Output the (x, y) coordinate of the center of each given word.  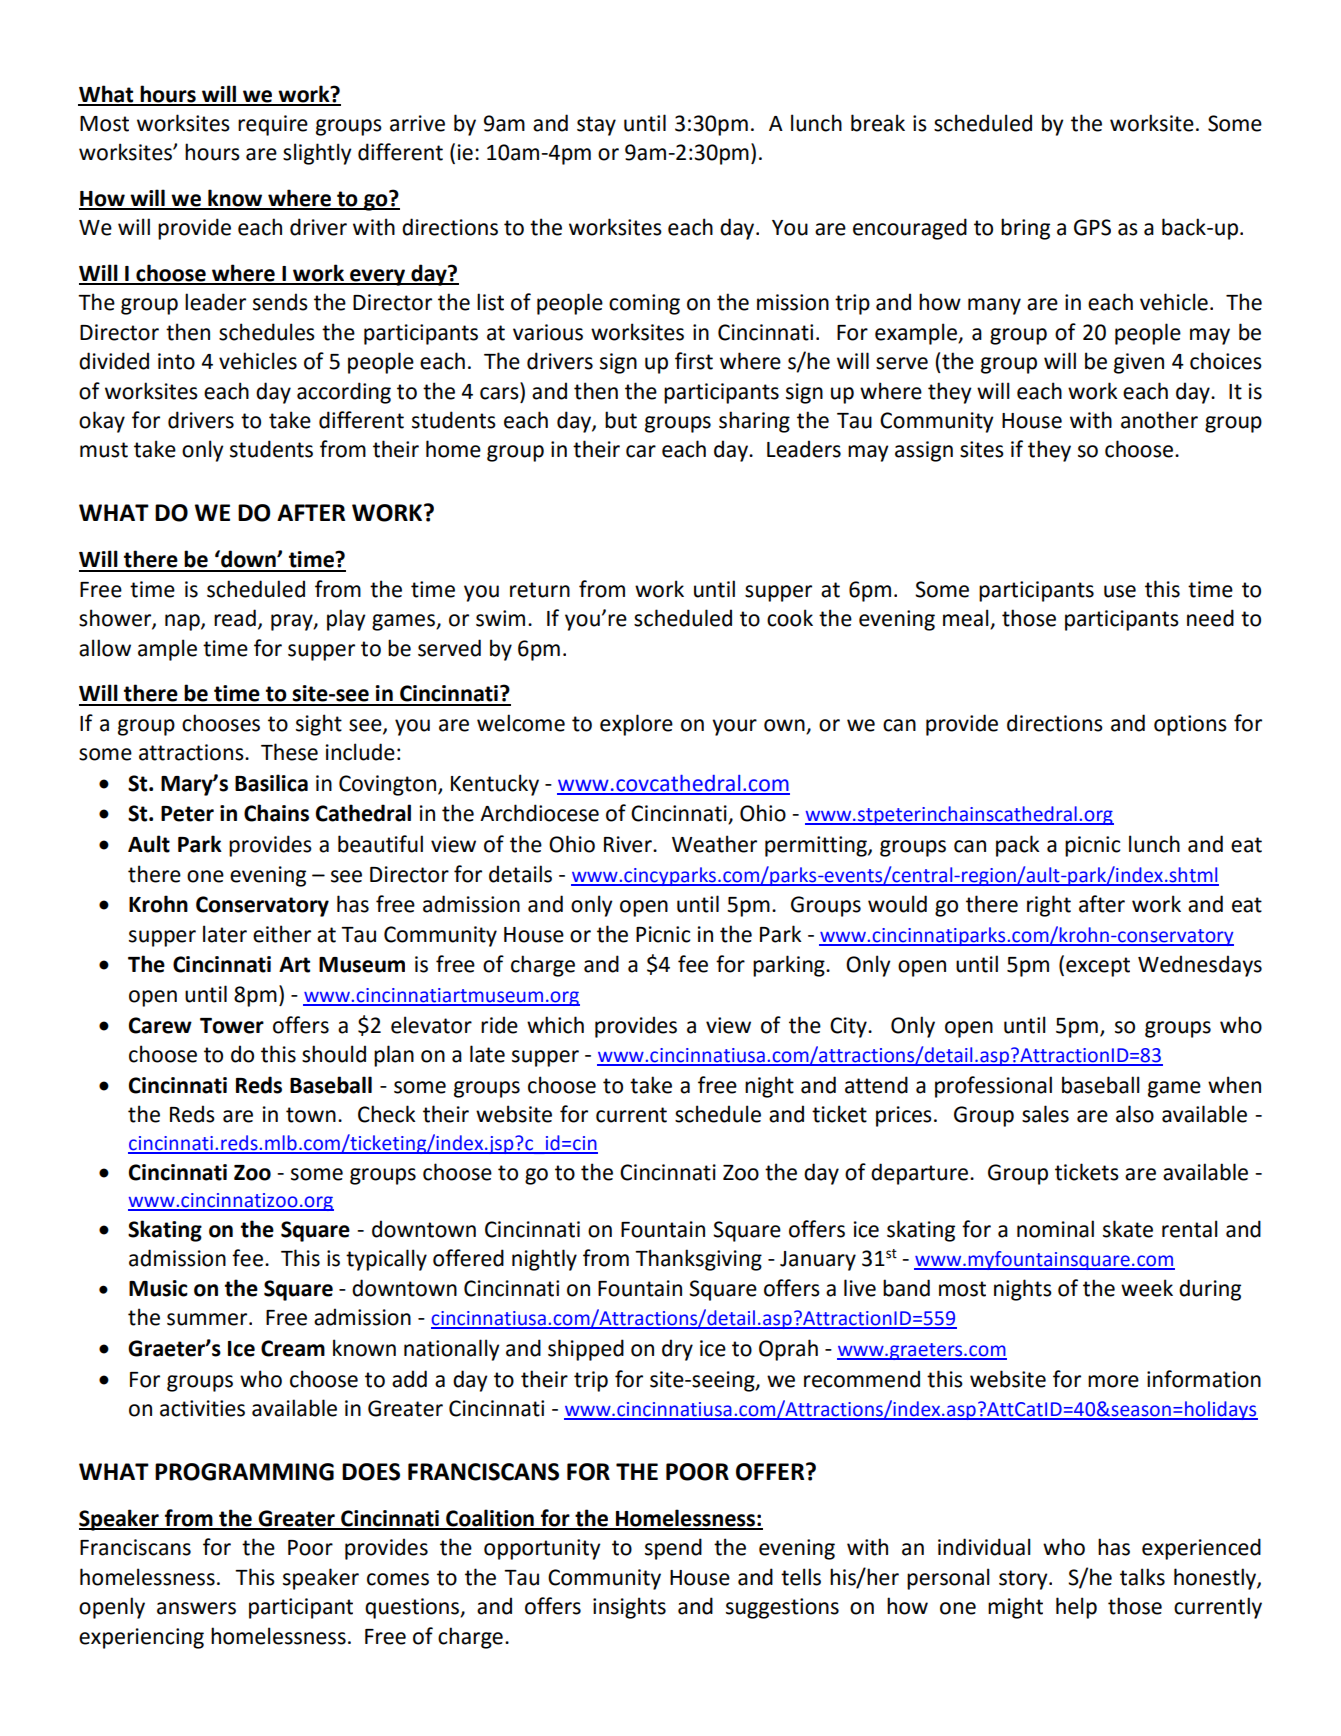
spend (673, 1549)
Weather (714, 844)
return (540, 590)
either (282, 934)
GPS (1092, 227)
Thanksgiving (698, 1260)
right (1049, 906)
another (1159, 420)
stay (596, 126)
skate (1128, 1229)
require (273, 125)
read (235, 618)
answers (196, 1608)
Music (158, 1288)
